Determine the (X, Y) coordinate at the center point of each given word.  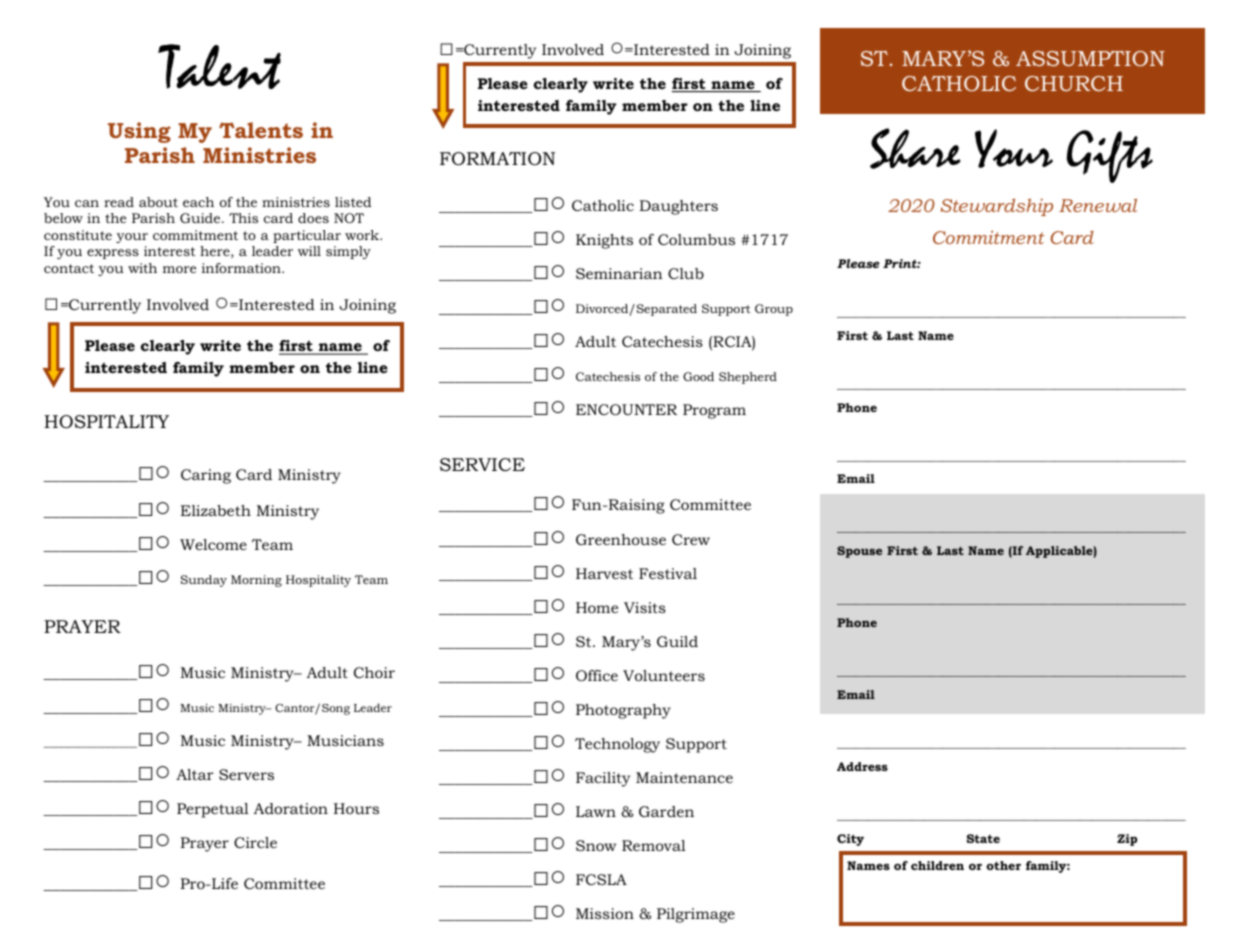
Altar (195, 774)
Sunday (204, 581)
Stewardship (997, 207)
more (179, 269)
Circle (255, 842)
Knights (604, 241)
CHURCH (1074, 83)
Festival (668, 573)
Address (862, 766)
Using (139, 132)
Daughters (679, 207)
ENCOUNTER (626, 409)
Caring (206, 476)
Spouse (859, 552)
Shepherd (748, 378)
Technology (617, 745)
